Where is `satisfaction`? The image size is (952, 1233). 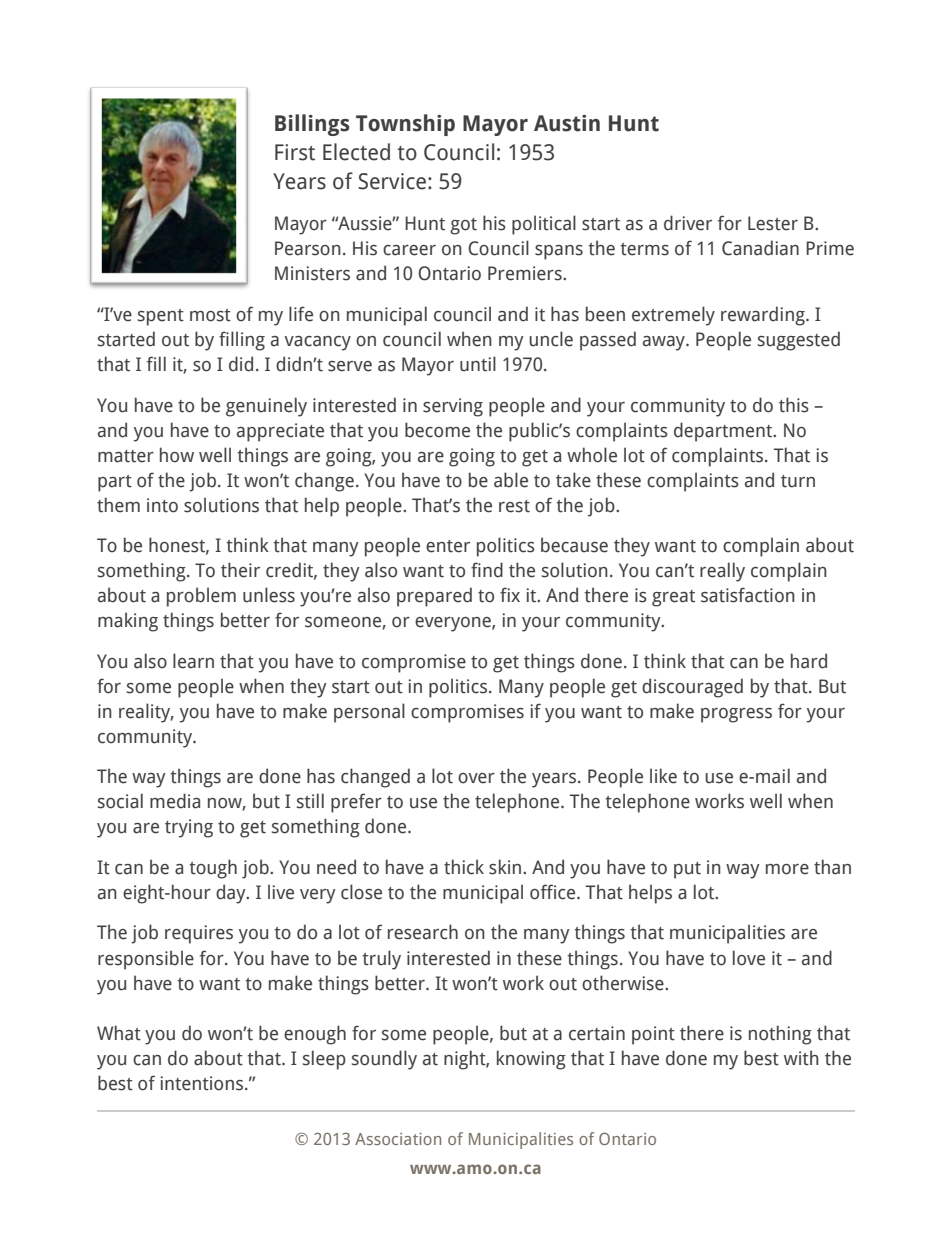
satisfaction is located at coordinates (748, 595).
